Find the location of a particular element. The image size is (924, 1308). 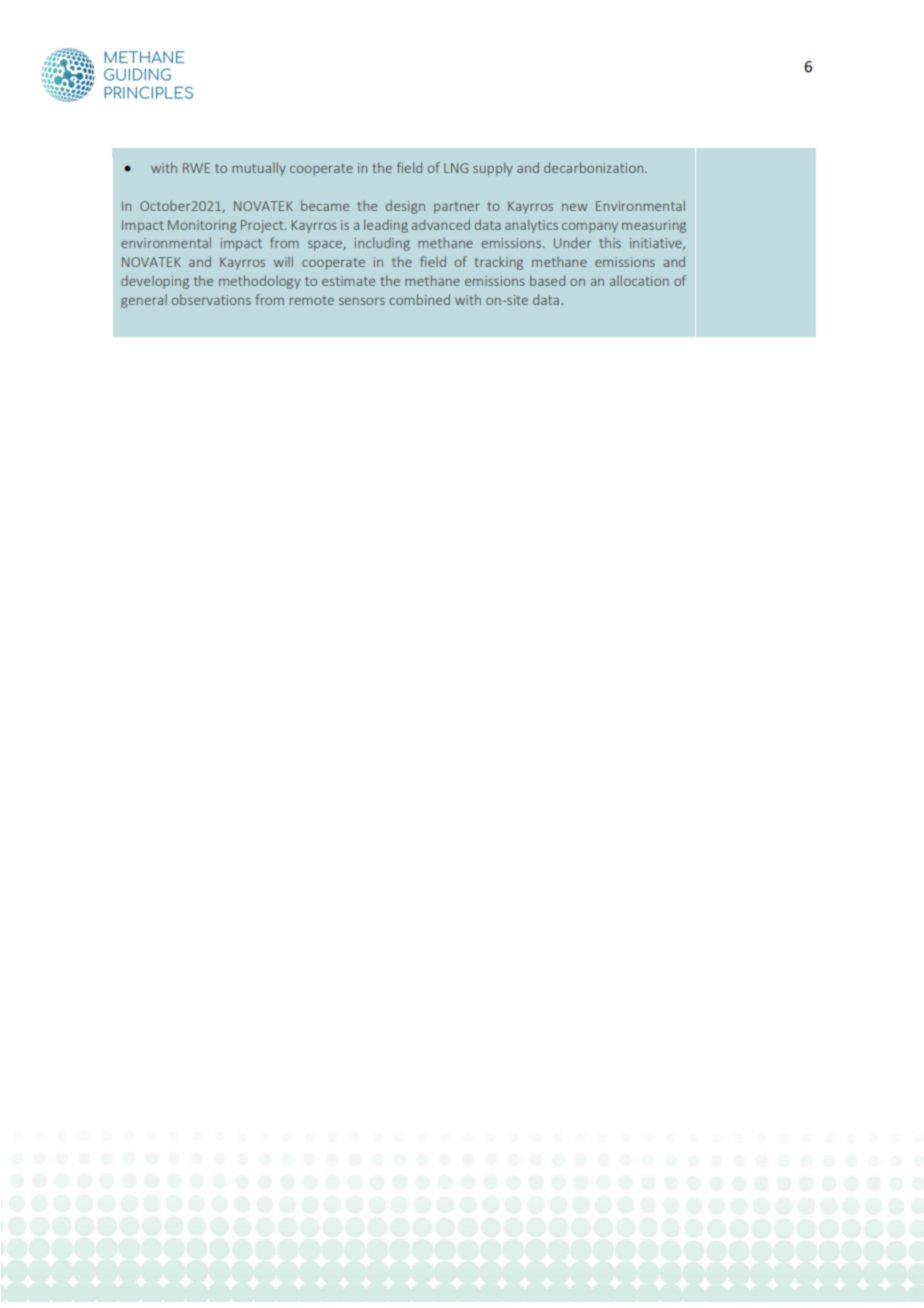

combined is located at coordinates (420, 299).
